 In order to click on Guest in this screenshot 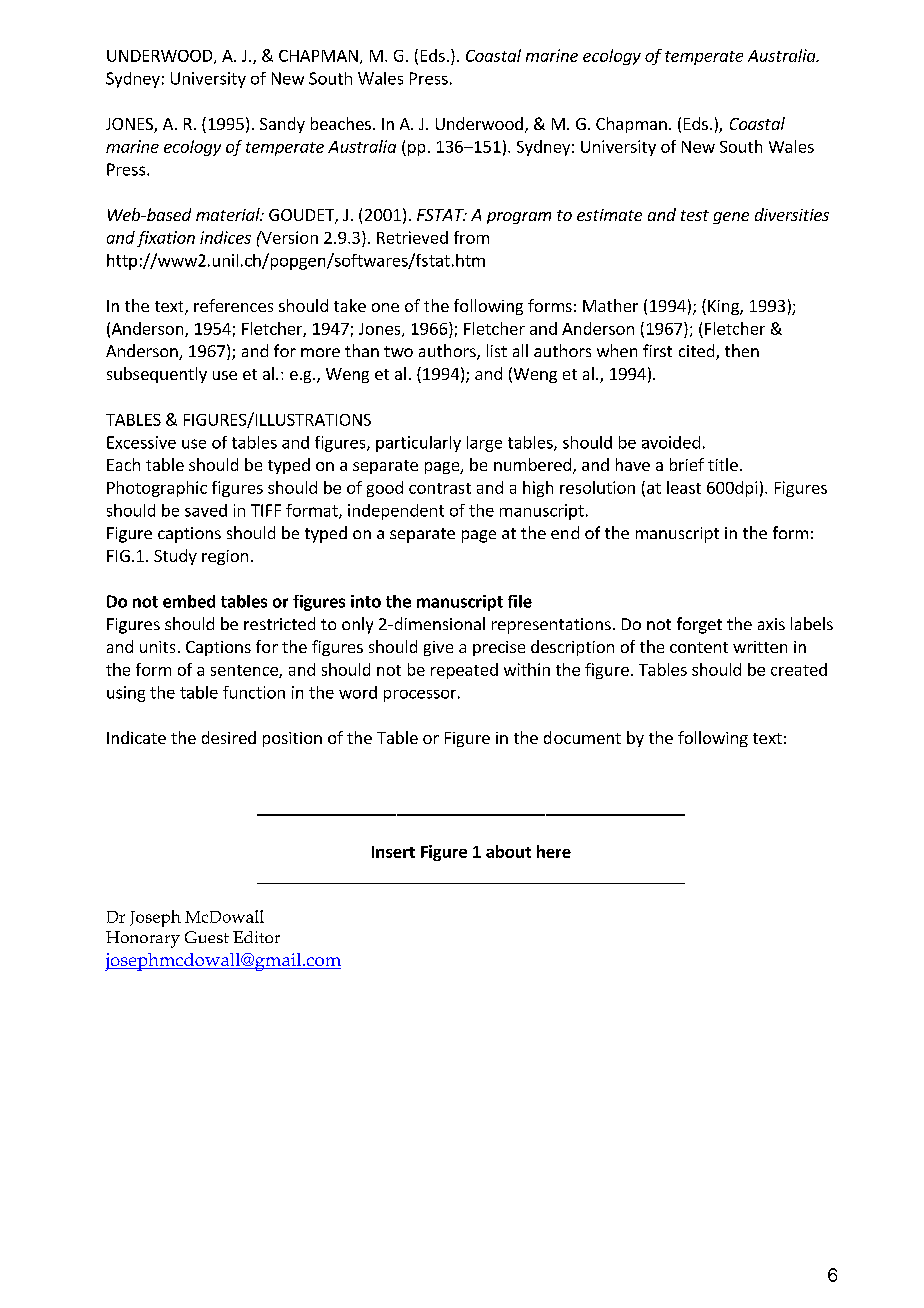, I will do `click(207, 937)`.
